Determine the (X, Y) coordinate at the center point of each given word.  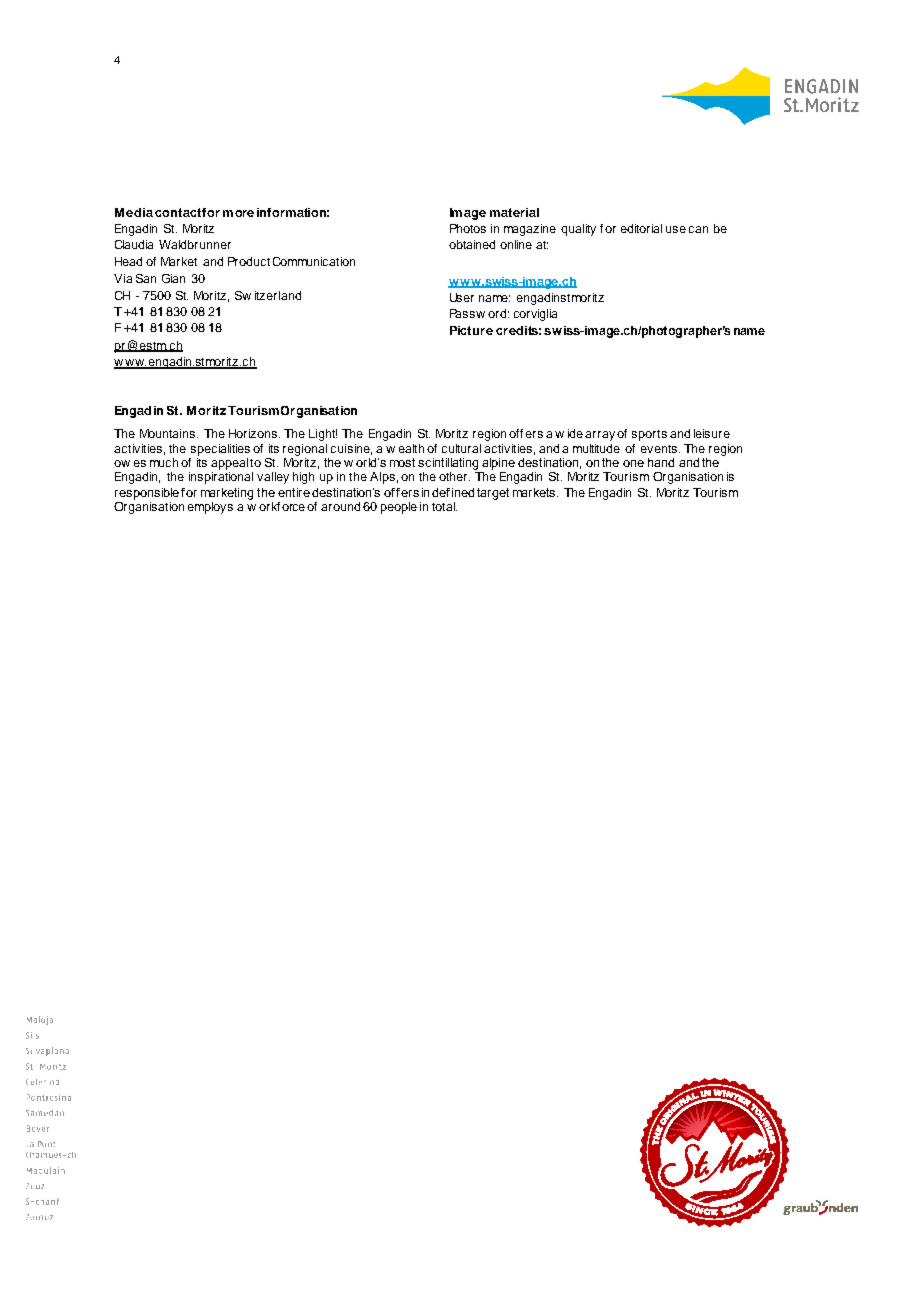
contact (178, 212)
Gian (173, 278)
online (516, 244)
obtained (472, 244)
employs (210, 508)
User (462, 297)
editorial (641, 228)
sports (649, 435)
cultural (461, 448)
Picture (471, 330)
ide (577, 433)
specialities (219, 451)
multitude (596, 448)
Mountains (167, 433)
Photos (468, 228)
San (146, 278)
